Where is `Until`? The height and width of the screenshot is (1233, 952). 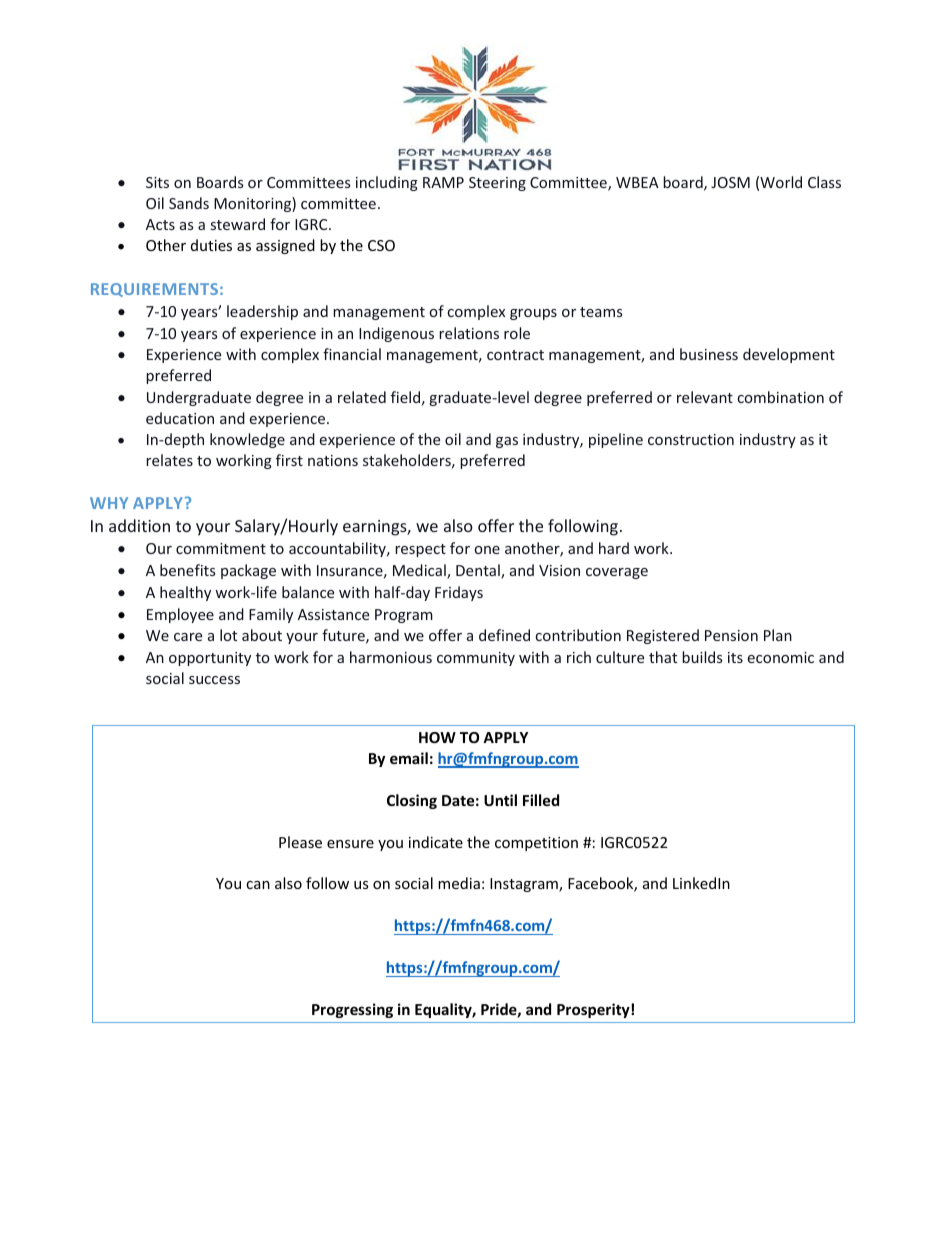
Until is located at coordinates (500, 800).
